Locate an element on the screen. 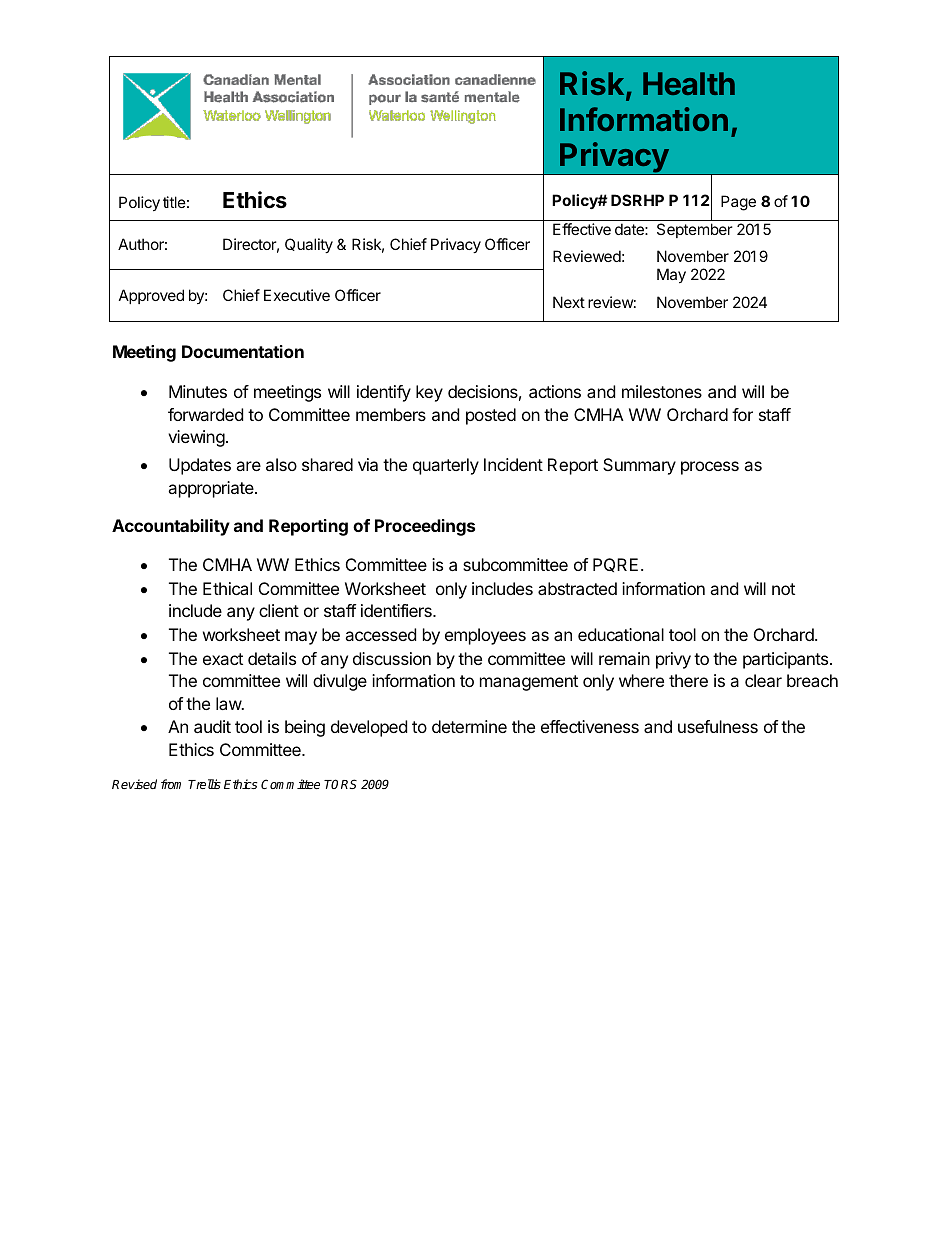 Image resolution: width=952 pixels, height=1233 pixels. Quality is located at coordinates (309, 245).
